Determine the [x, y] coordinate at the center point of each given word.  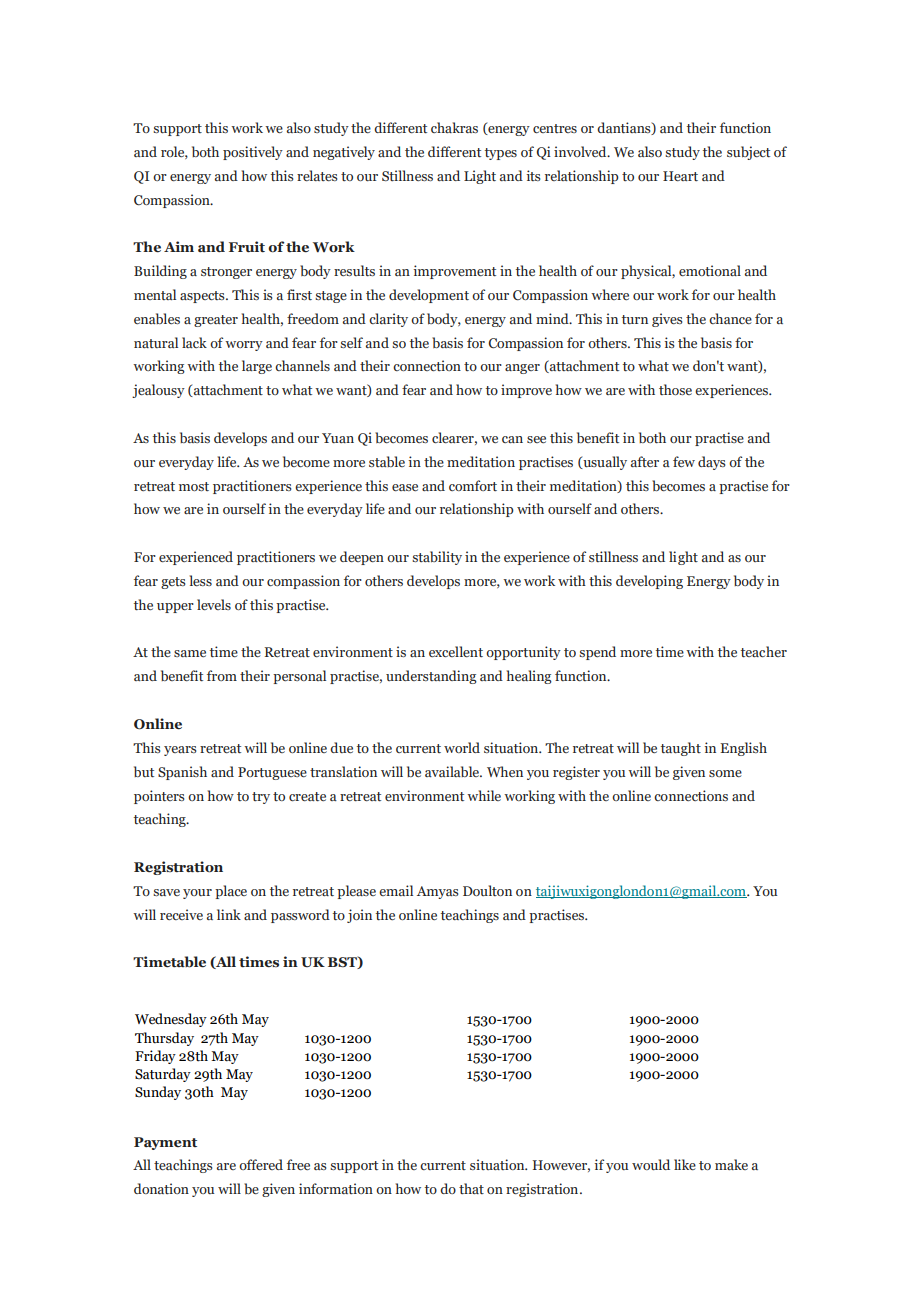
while [484, 795]
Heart [680, 176]
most [194, 486]
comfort [473, 485]
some [725, 773]
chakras [454, 127]
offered [261, 1164]
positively [253, 153]
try [261, 798]
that [471, 1188]
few [684, 461]
